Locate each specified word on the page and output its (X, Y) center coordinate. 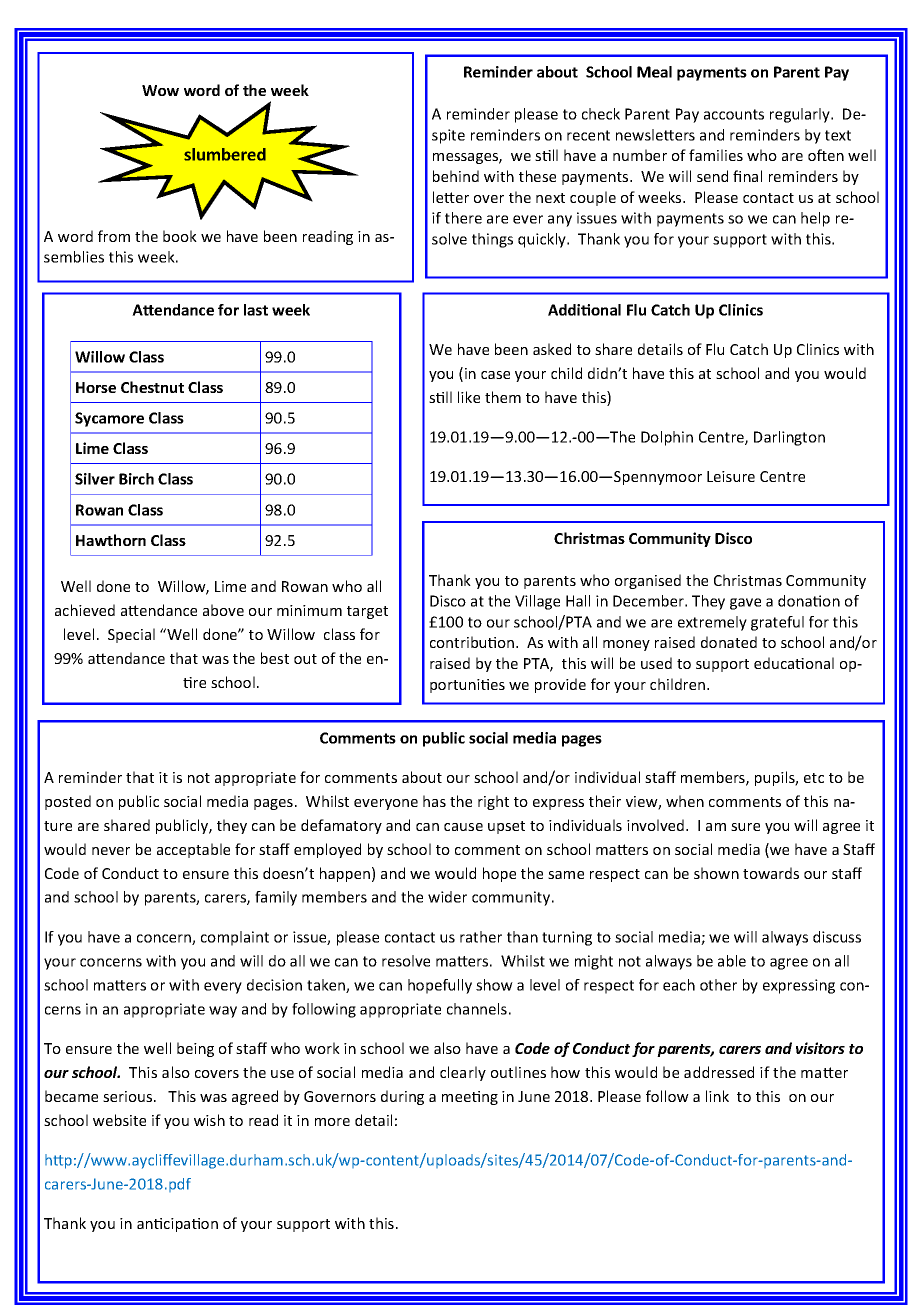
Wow (160, 90)
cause (463, 827)
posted (68, 802)
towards (771, 873)
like (469, 397)
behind (456, 176)
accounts (734, 114)
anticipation (177, 1225)
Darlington (789, 438)
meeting (470, 1098)
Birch (136, 479)
